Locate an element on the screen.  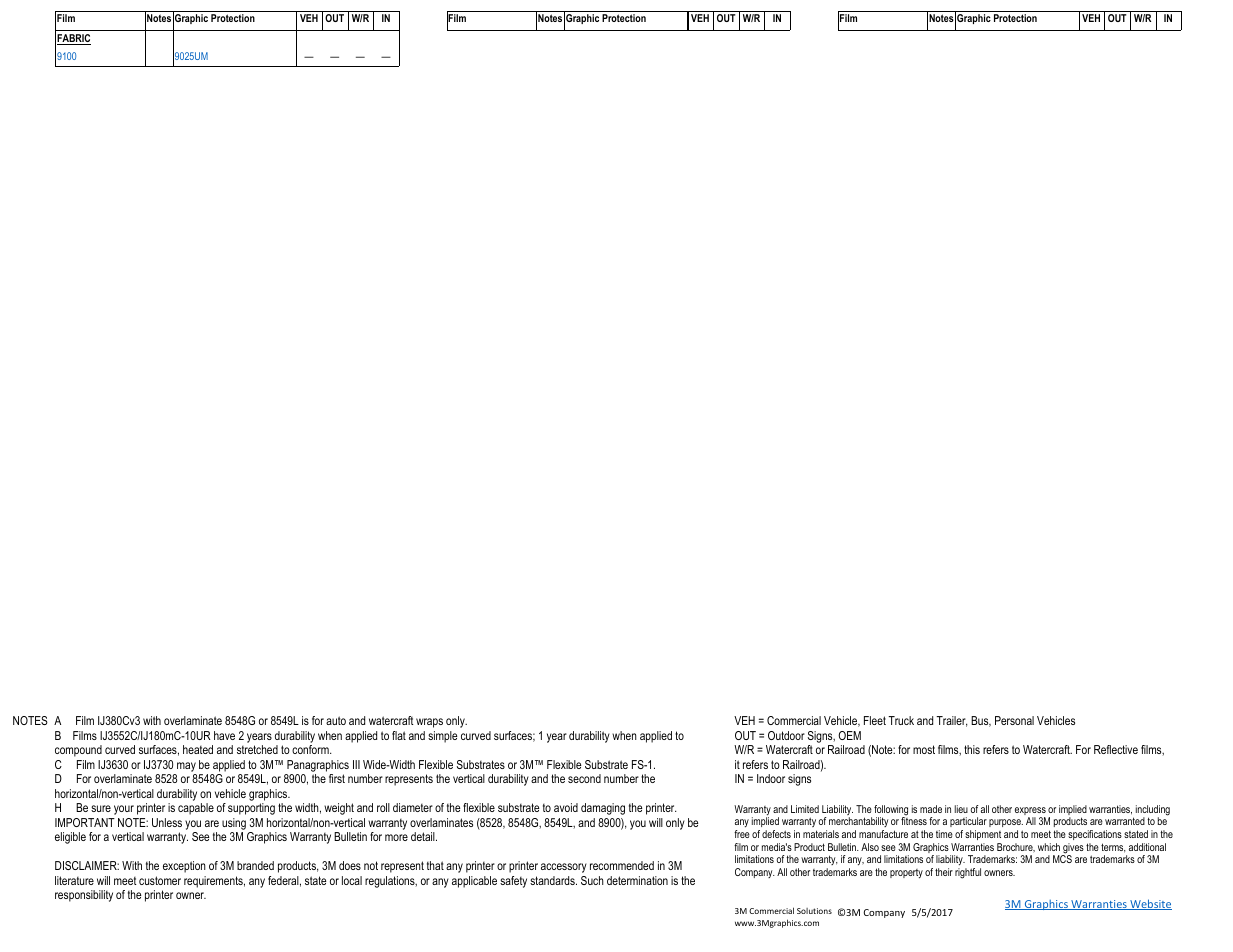
recommended is located at coordinates (622, 865).
